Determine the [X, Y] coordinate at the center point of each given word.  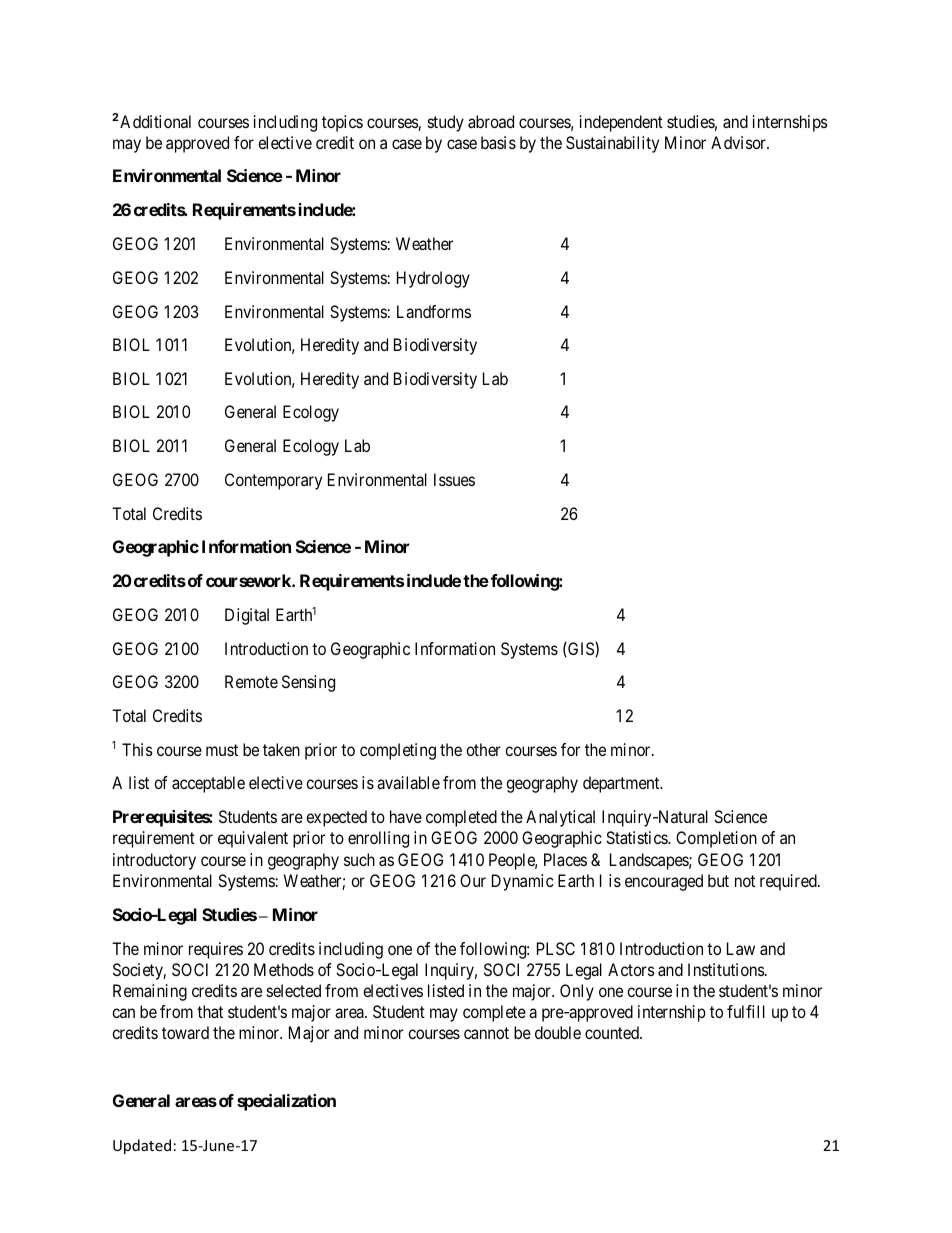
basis [498, 142]
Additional [154, 121]
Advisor [739, 142]
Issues [454, 479]
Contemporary [273, 481]
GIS [581, 649]
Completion [716, 839]
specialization [286, 1102]
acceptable [208, 784]
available [408, 782]
